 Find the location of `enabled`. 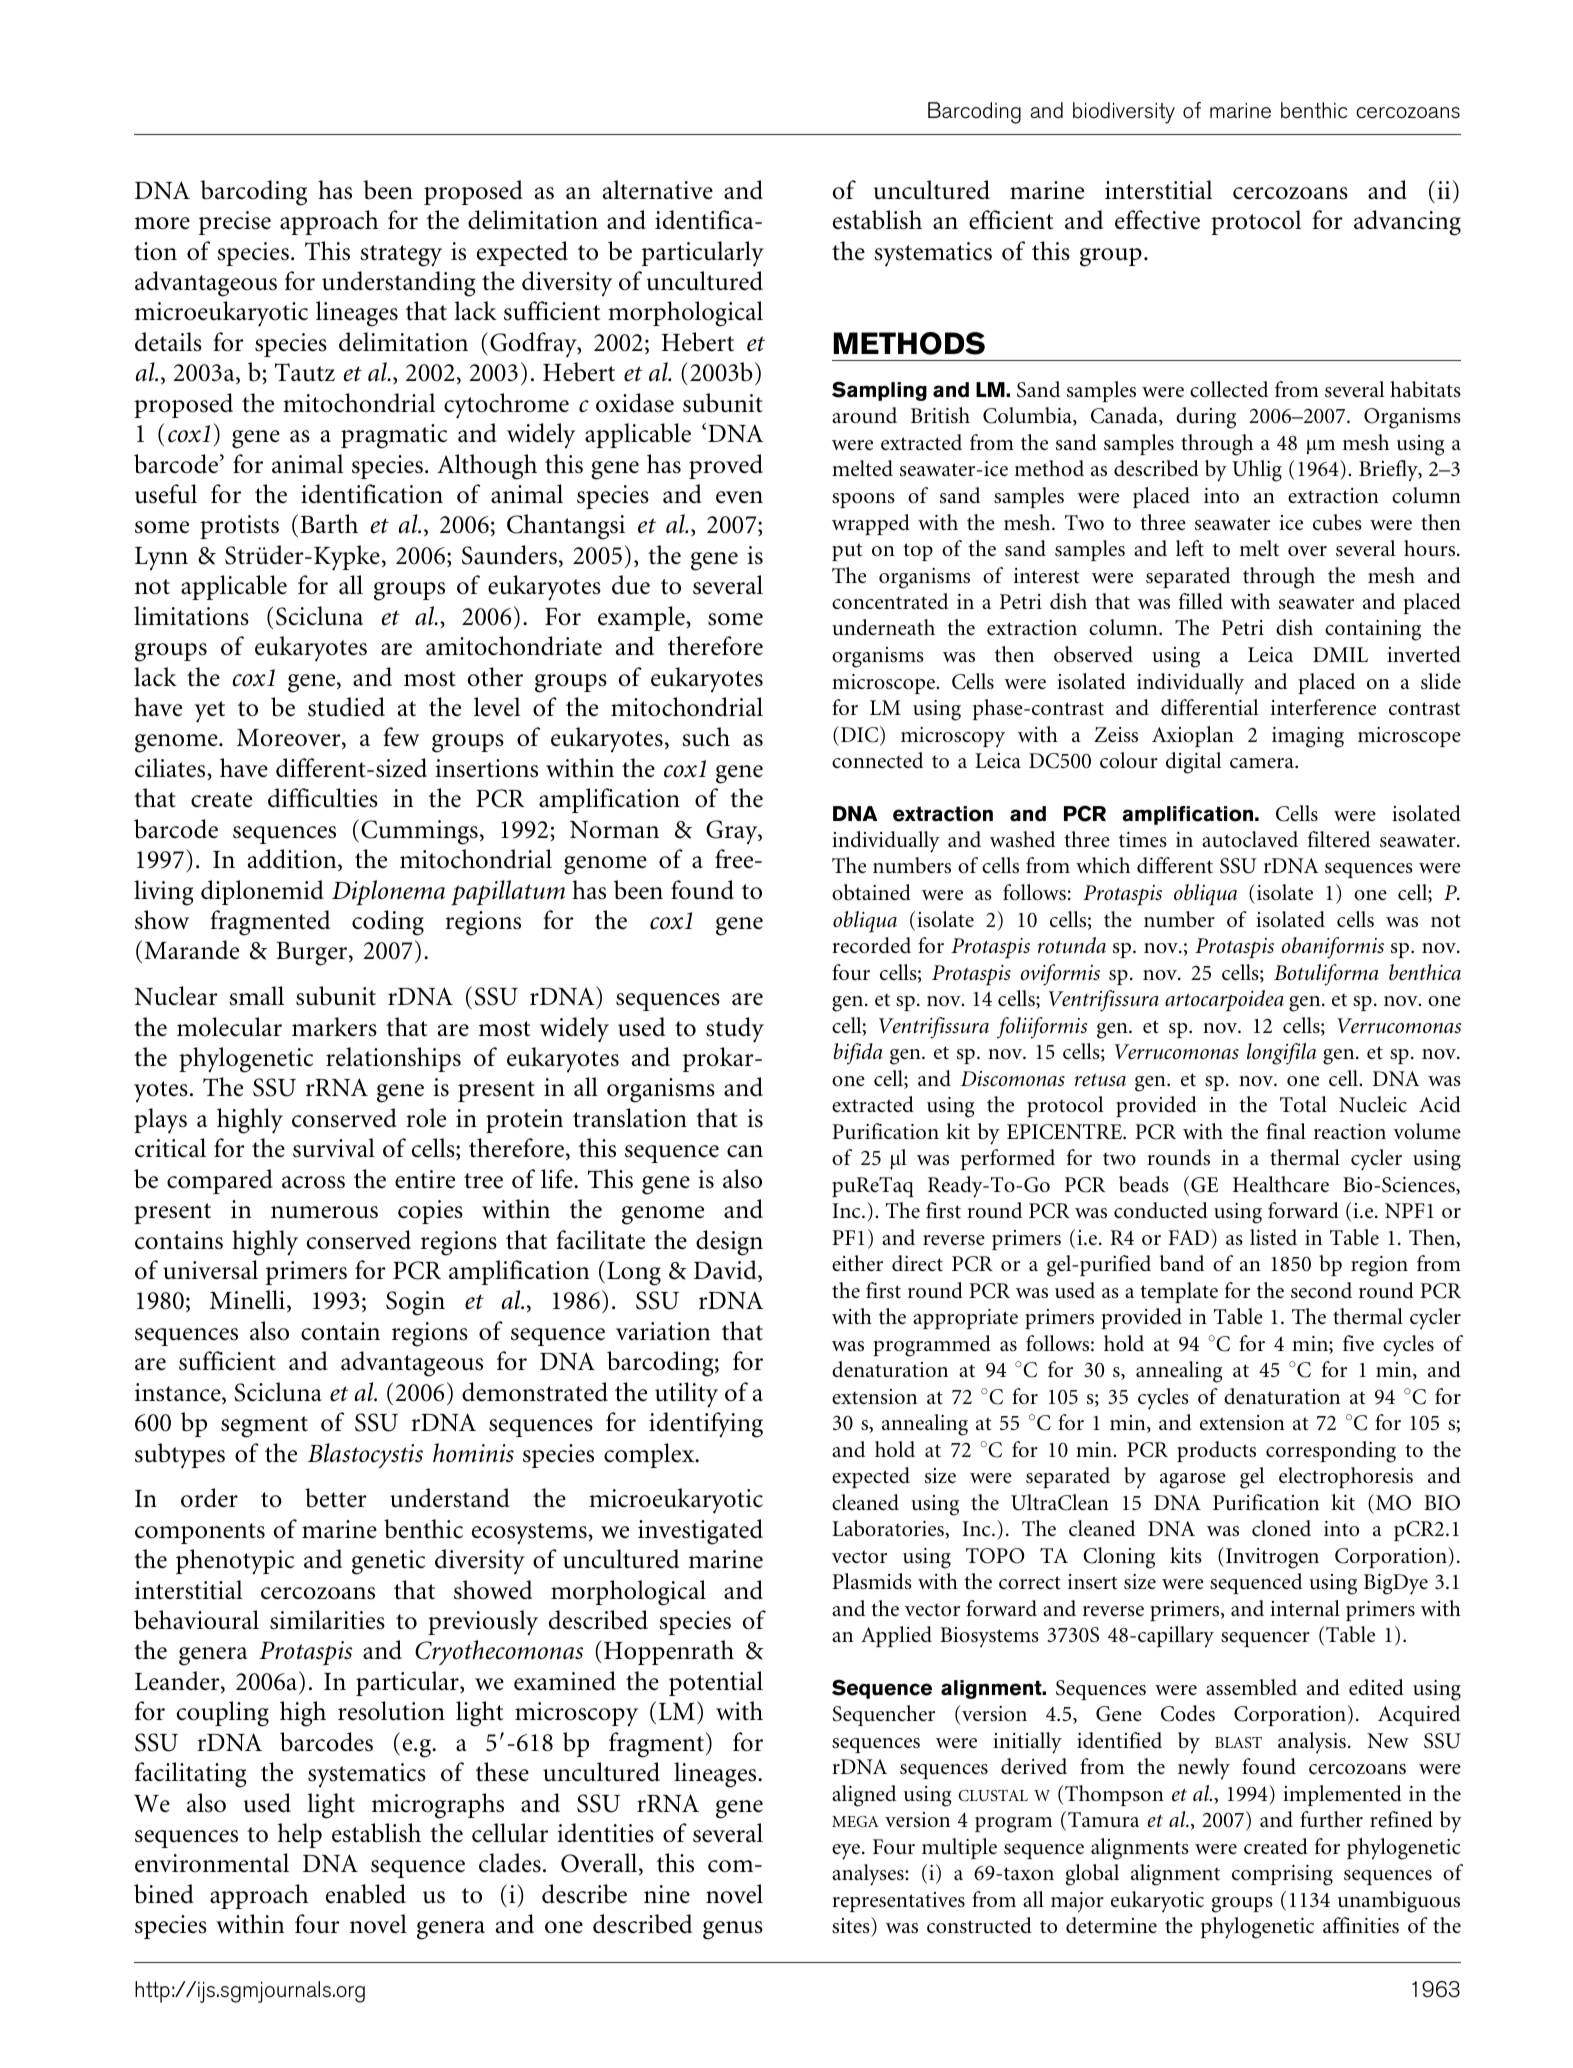

enabled is located at coordinates (366, 1894).
